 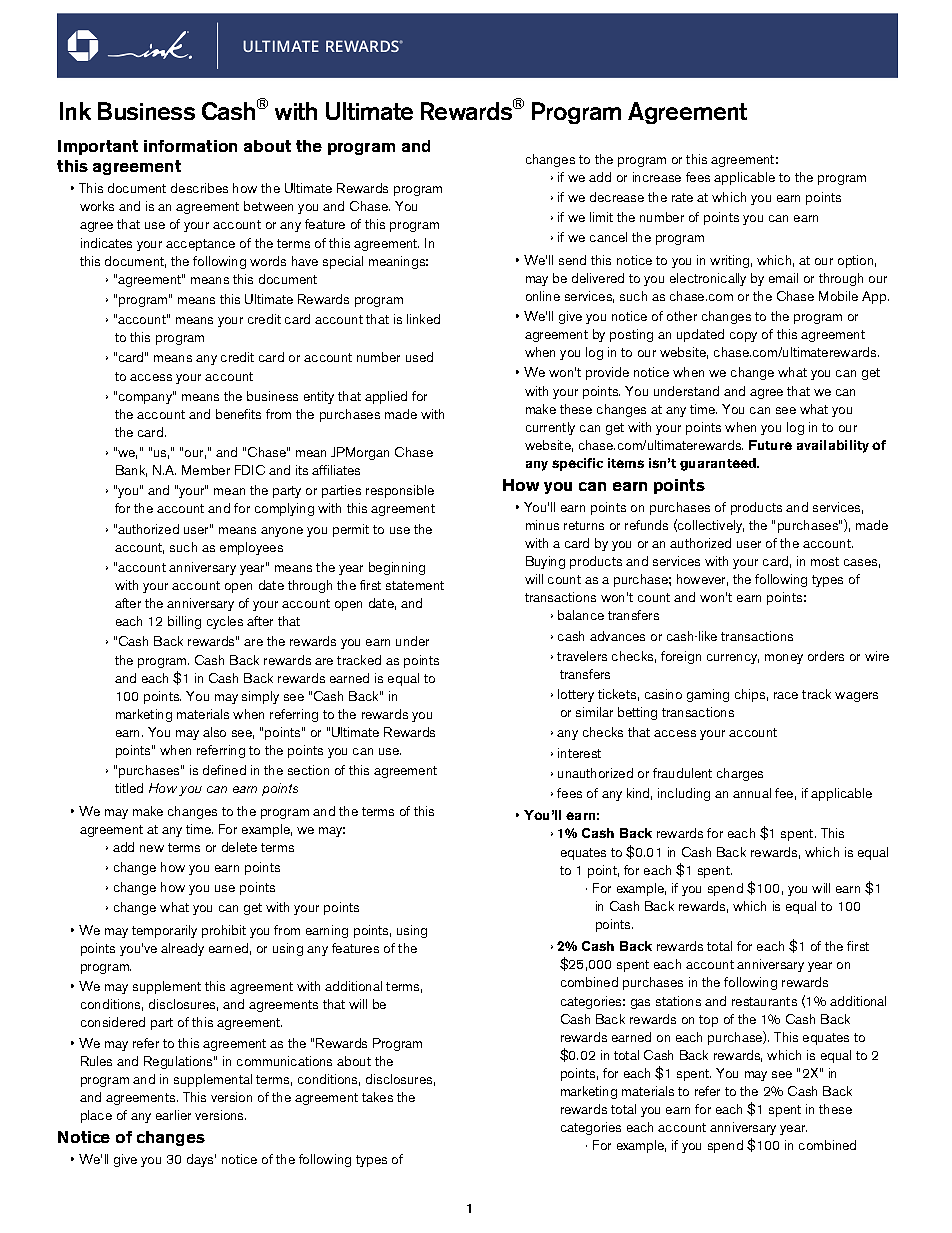 What do you see at coordinates (199, 188) in the image?
I see `describes` at bounding box center [199, 188].
